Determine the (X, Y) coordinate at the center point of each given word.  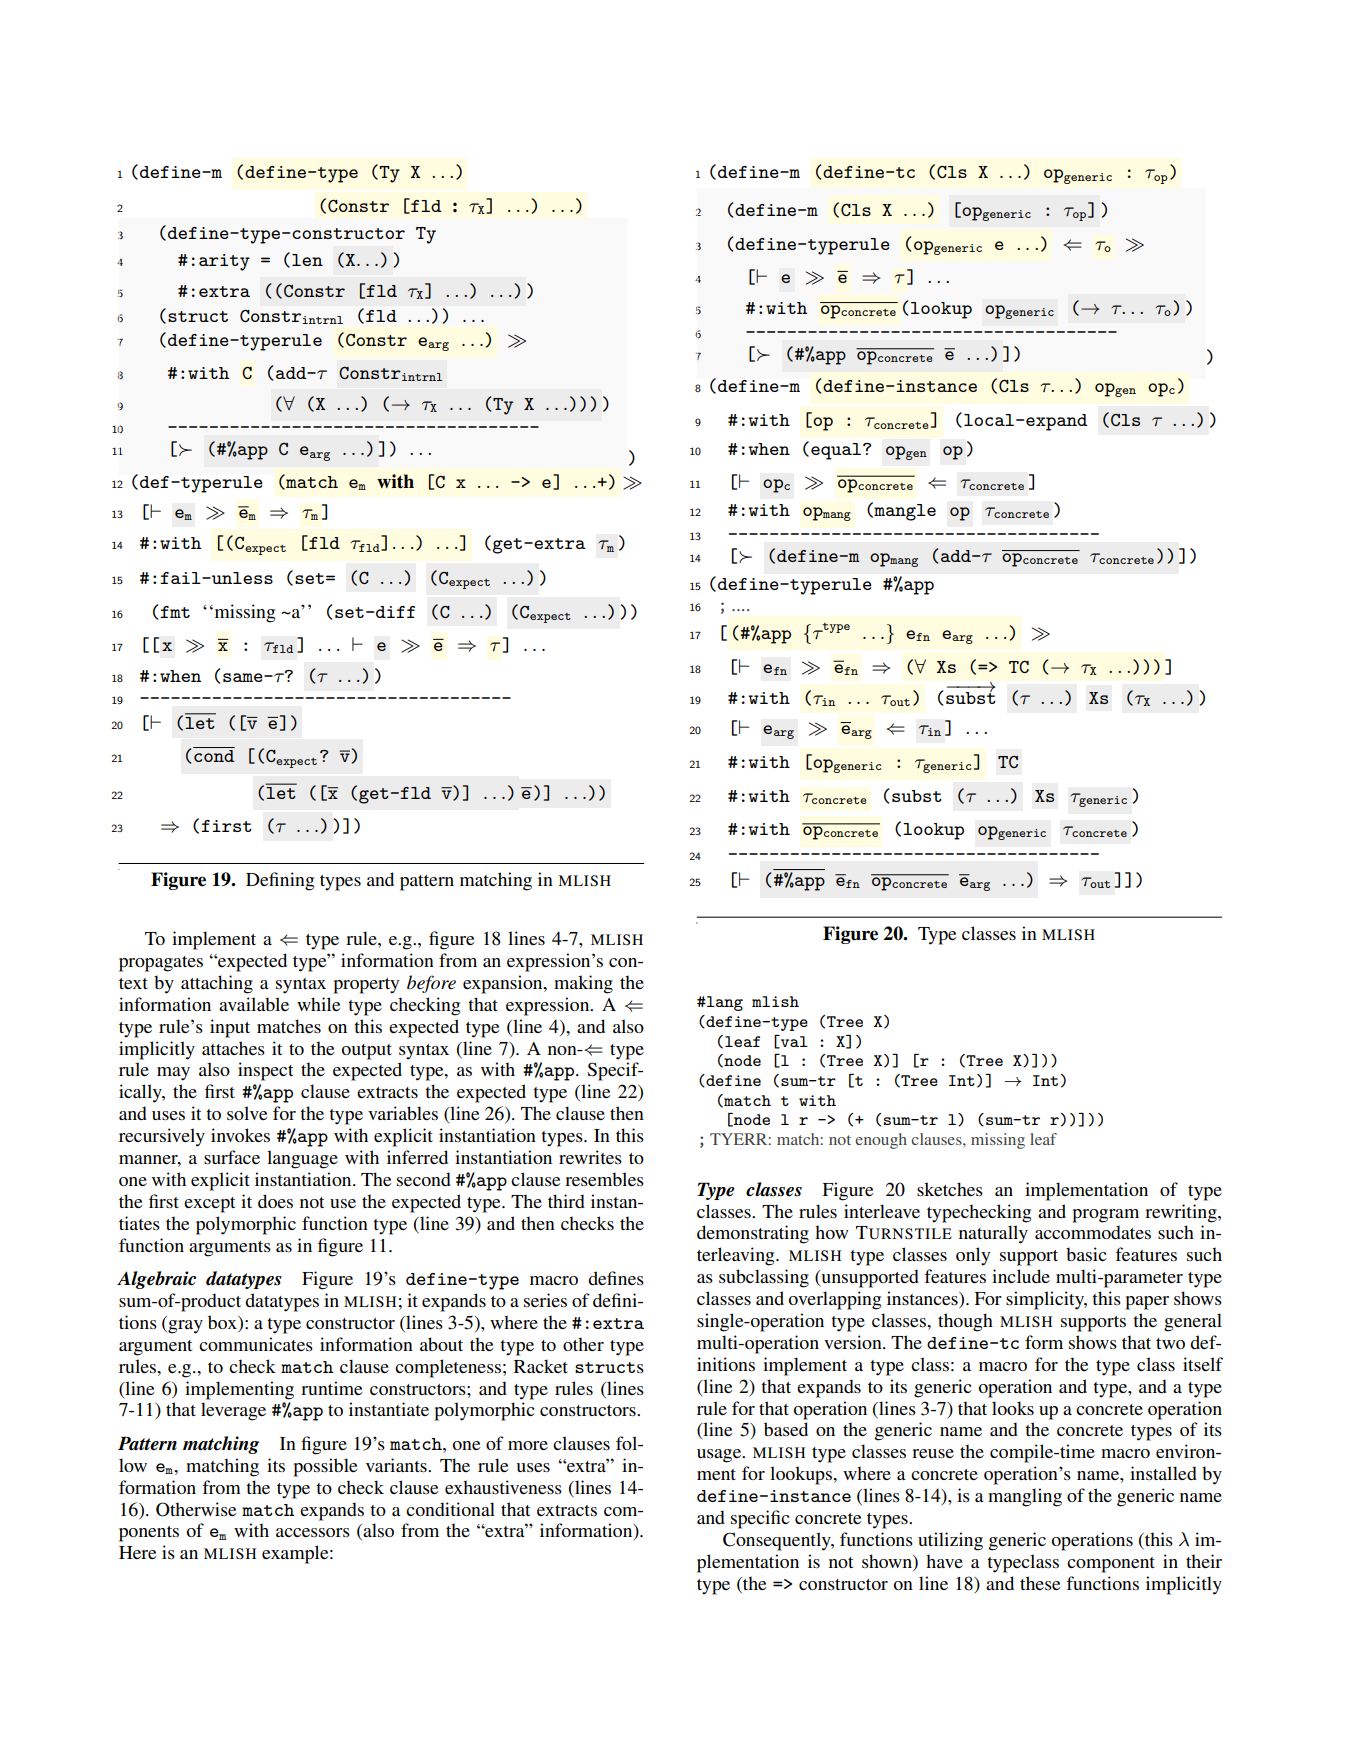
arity (224, 262)
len (307, 260)
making (583, 984)
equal (837, 451)
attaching (217, 984)
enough (881, 1141)
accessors (313, 1532)
